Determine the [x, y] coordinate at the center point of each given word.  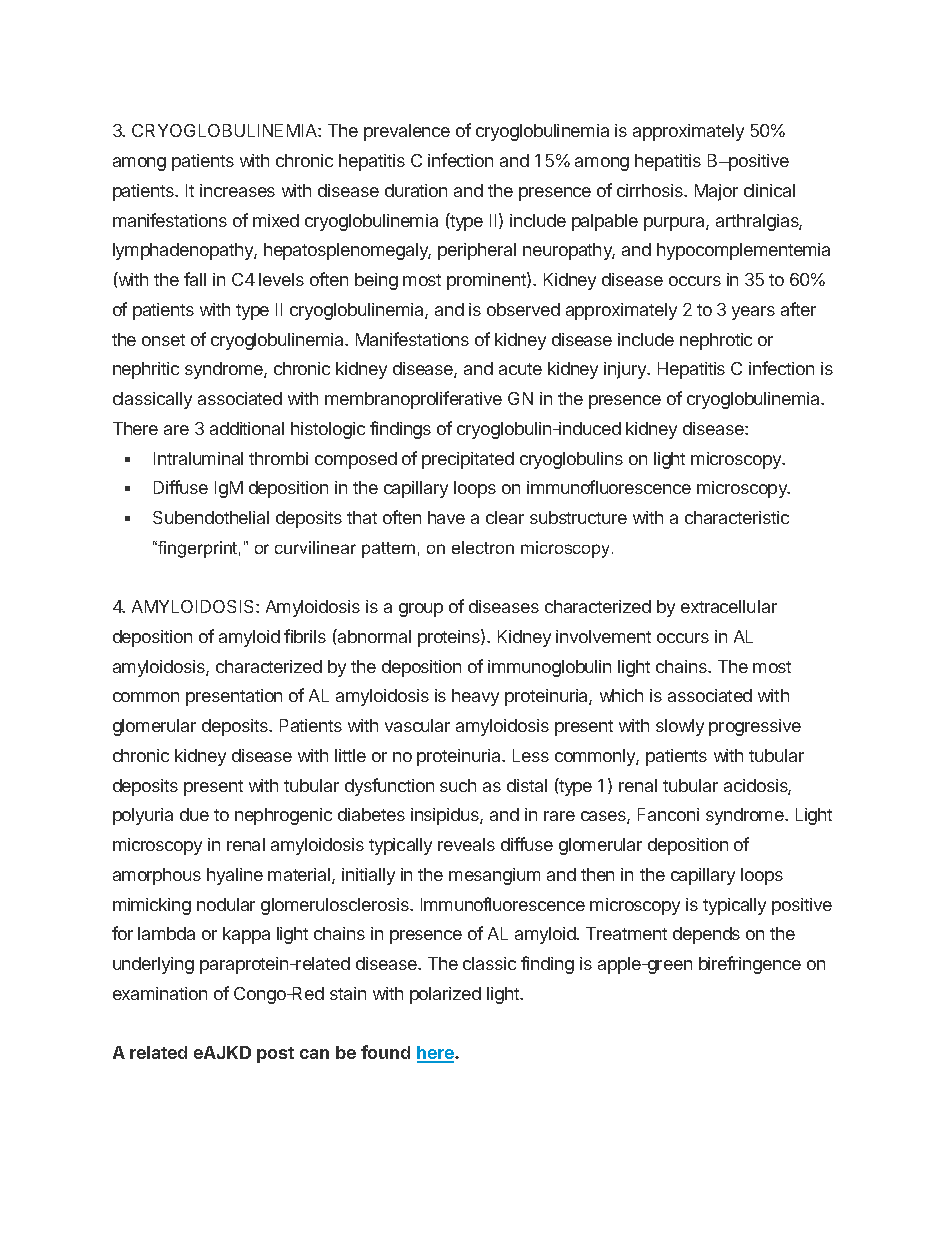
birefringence [750, 965]
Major [716, 192]
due [194, 814]
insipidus [446, 816]
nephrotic [716, 341]
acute [520, 369]
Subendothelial [211, 517]
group [421, 610]
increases [237, 190]
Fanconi [668, 814]
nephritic [146, 370]
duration [416, 190]
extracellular [729, 606]
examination [160, 993]
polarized [445, 995]
